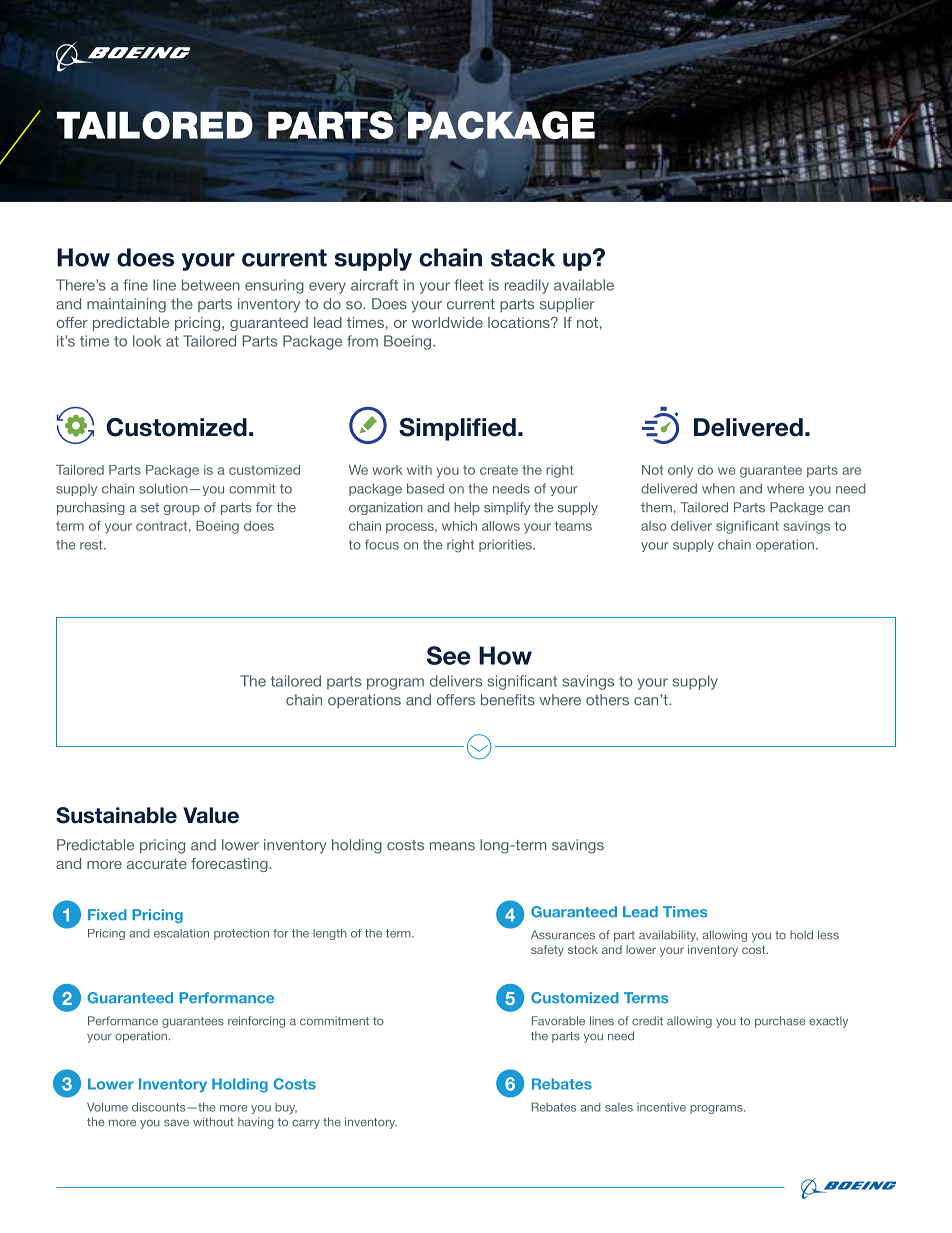 The image size is (952, 1233). Describe the element at coordinates (211, 815) in the page. I see `Value` at that location.
